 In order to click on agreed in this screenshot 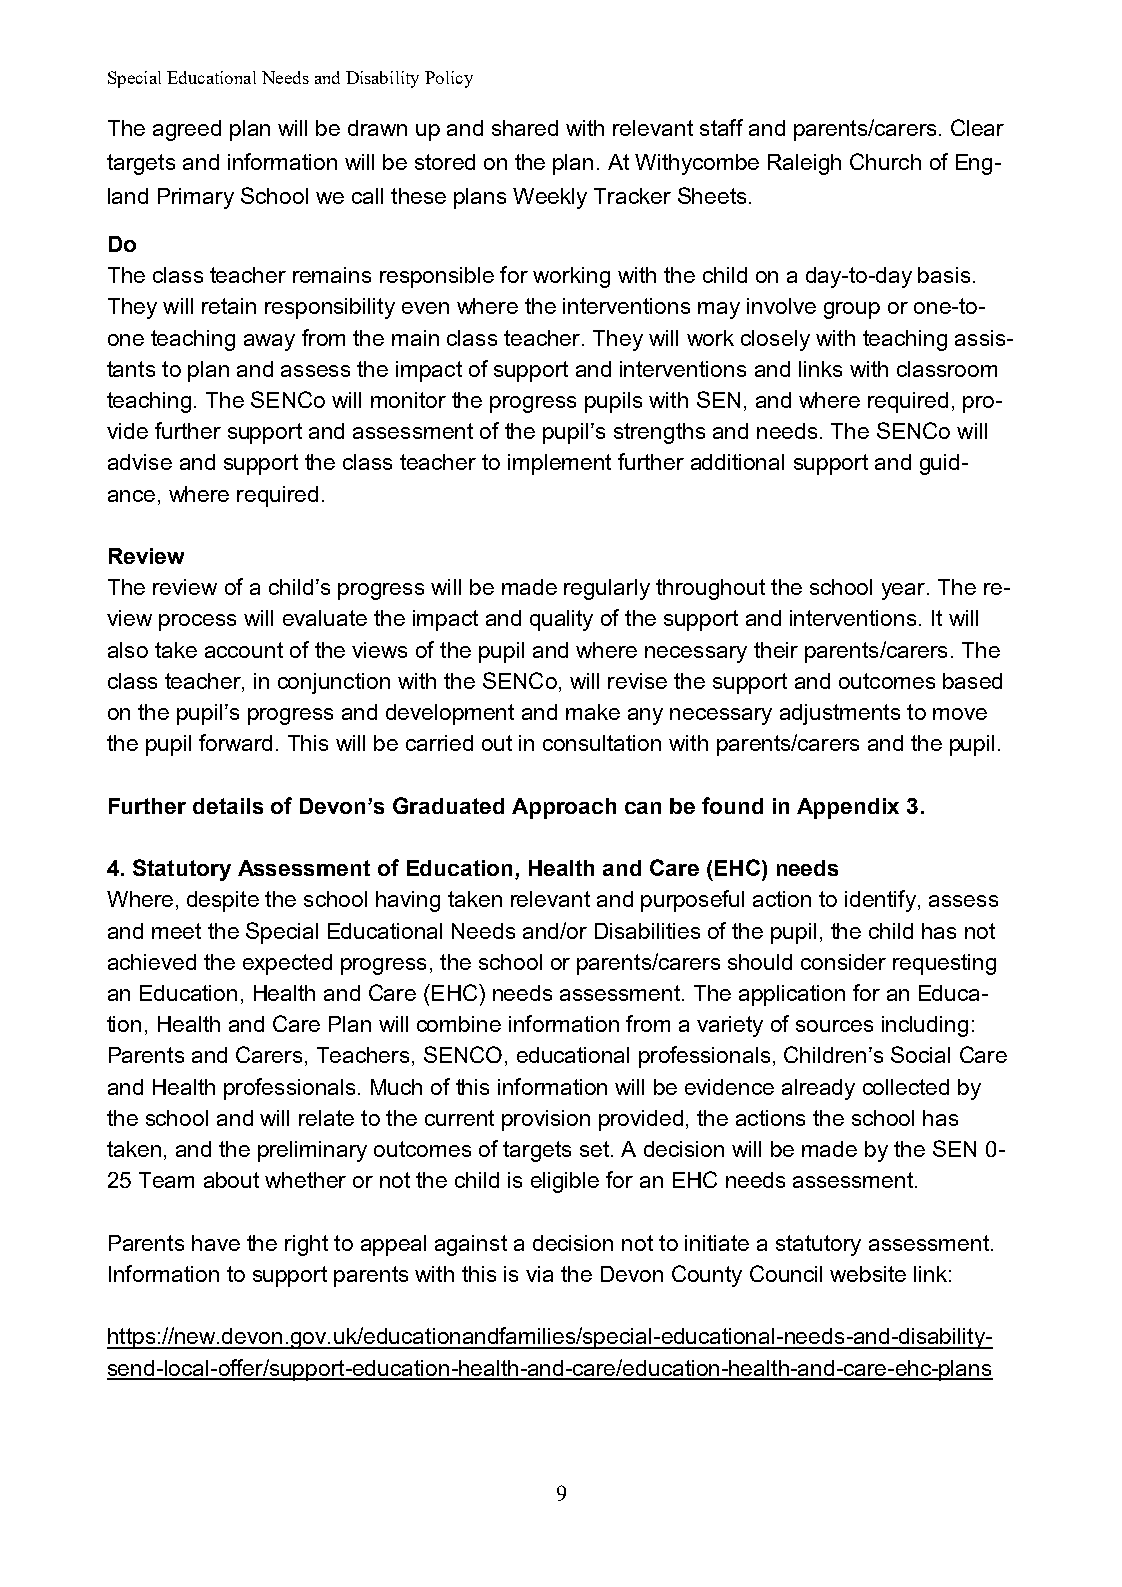, I will do `click(187, 130)`.
